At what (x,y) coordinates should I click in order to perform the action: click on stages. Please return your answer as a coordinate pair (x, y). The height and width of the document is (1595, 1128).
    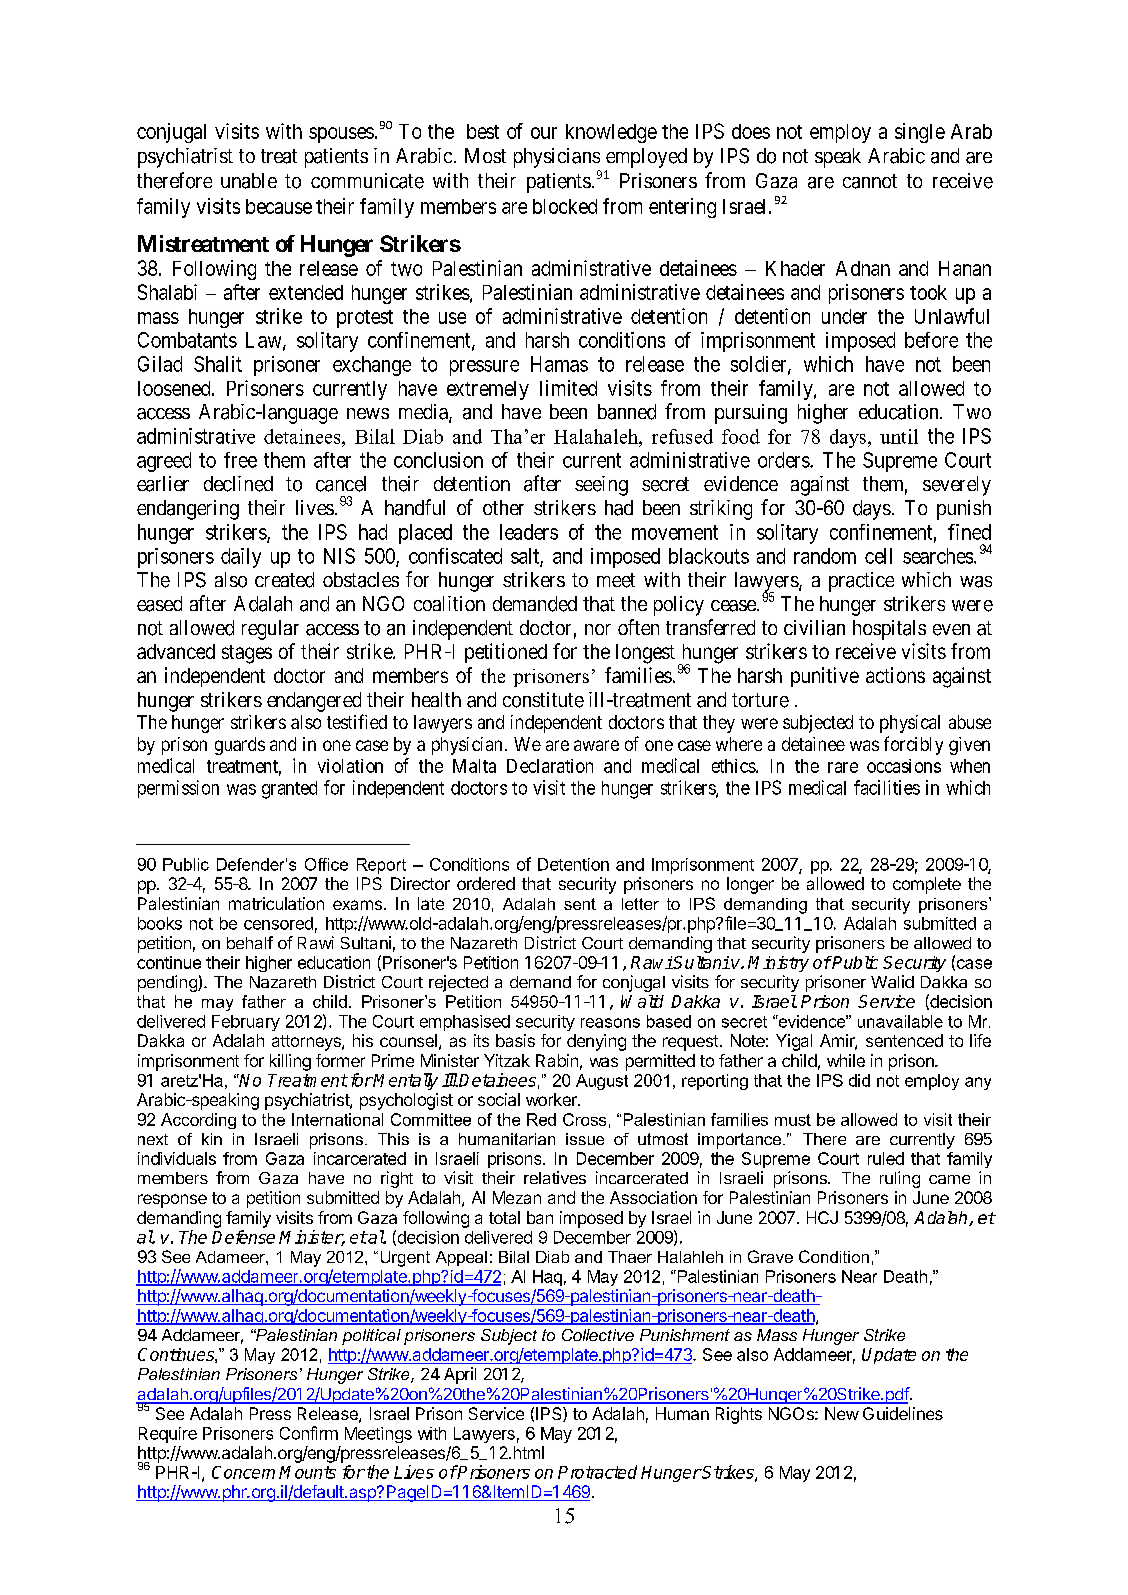
    Looking at the image, I should click on (247, 654).
